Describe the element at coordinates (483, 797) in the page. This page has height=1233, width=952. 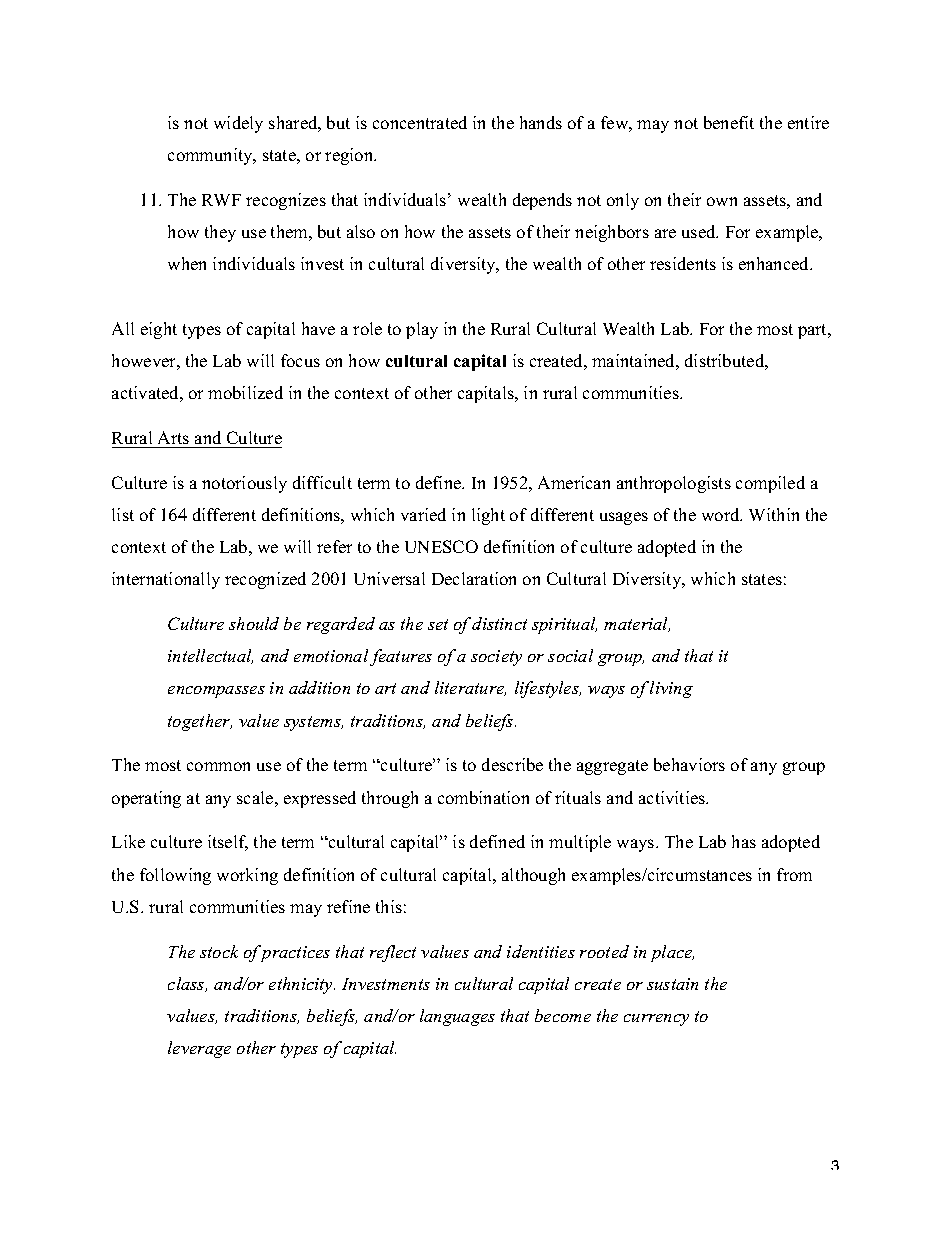
I see `combination` at that location.
